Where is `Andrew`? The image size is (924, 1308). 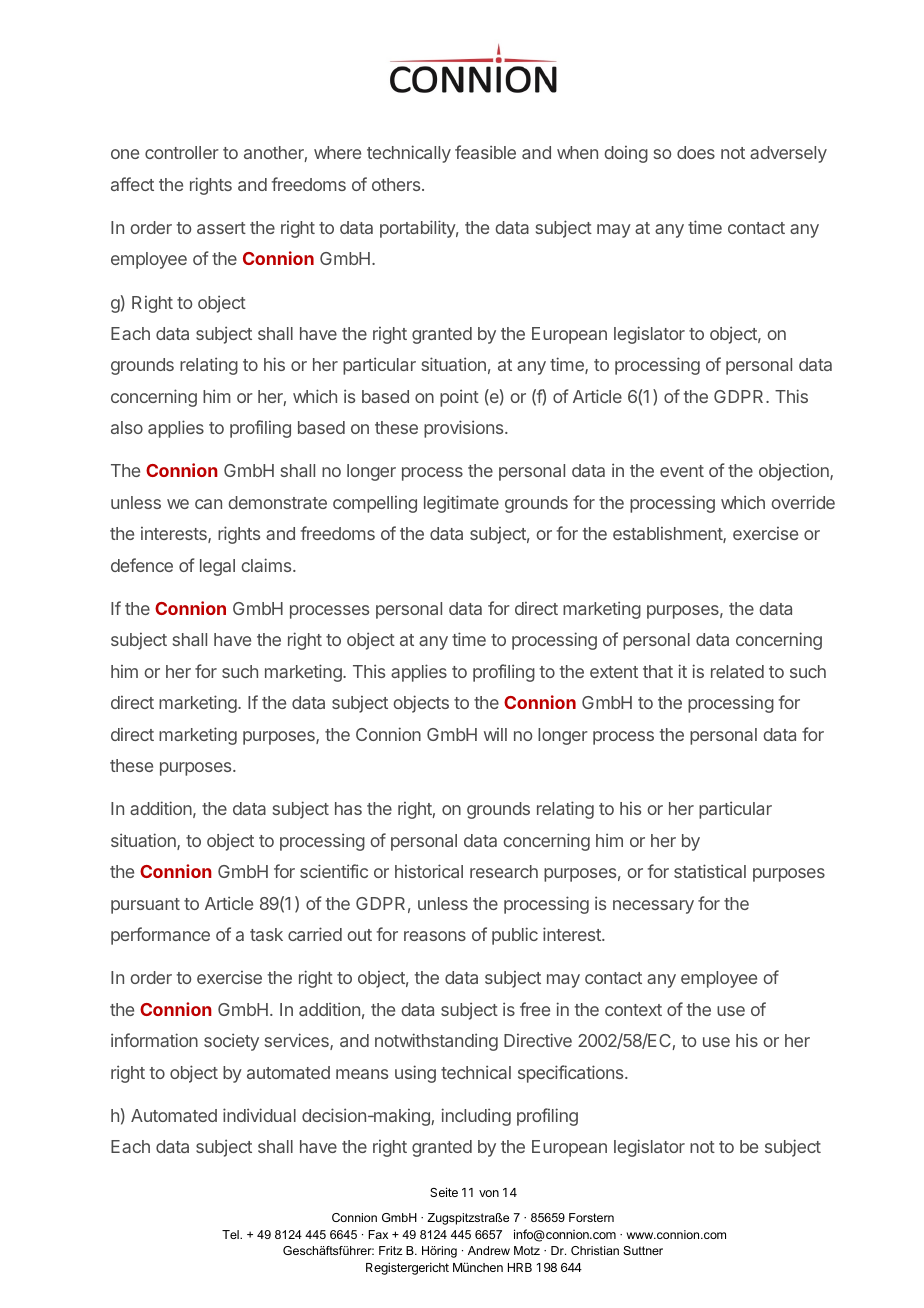 Andrew is located at coordinates (489, 1250).
